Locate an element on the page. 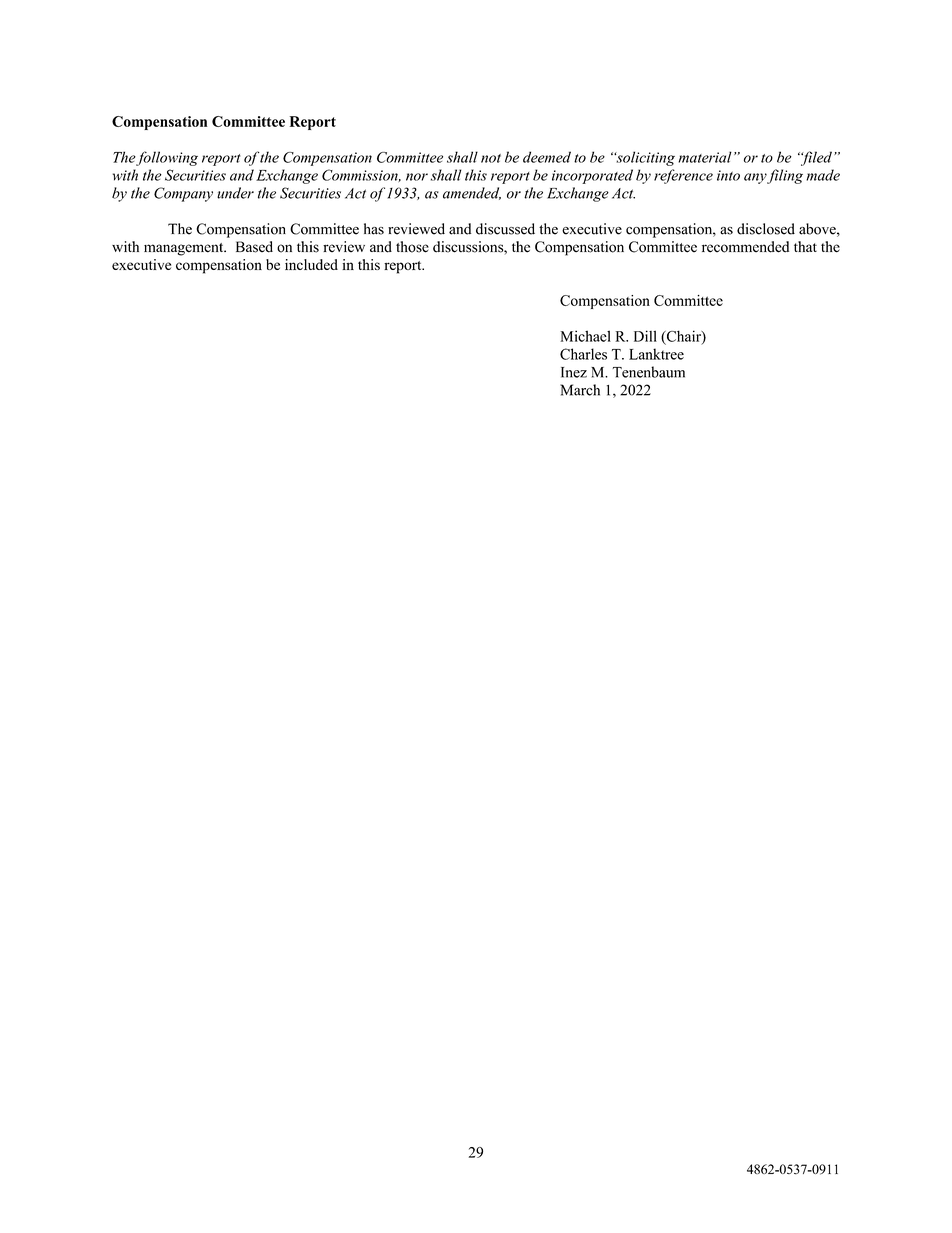 The height and width of the image is (1233, 952). not is located at coordinates (491, 158).
